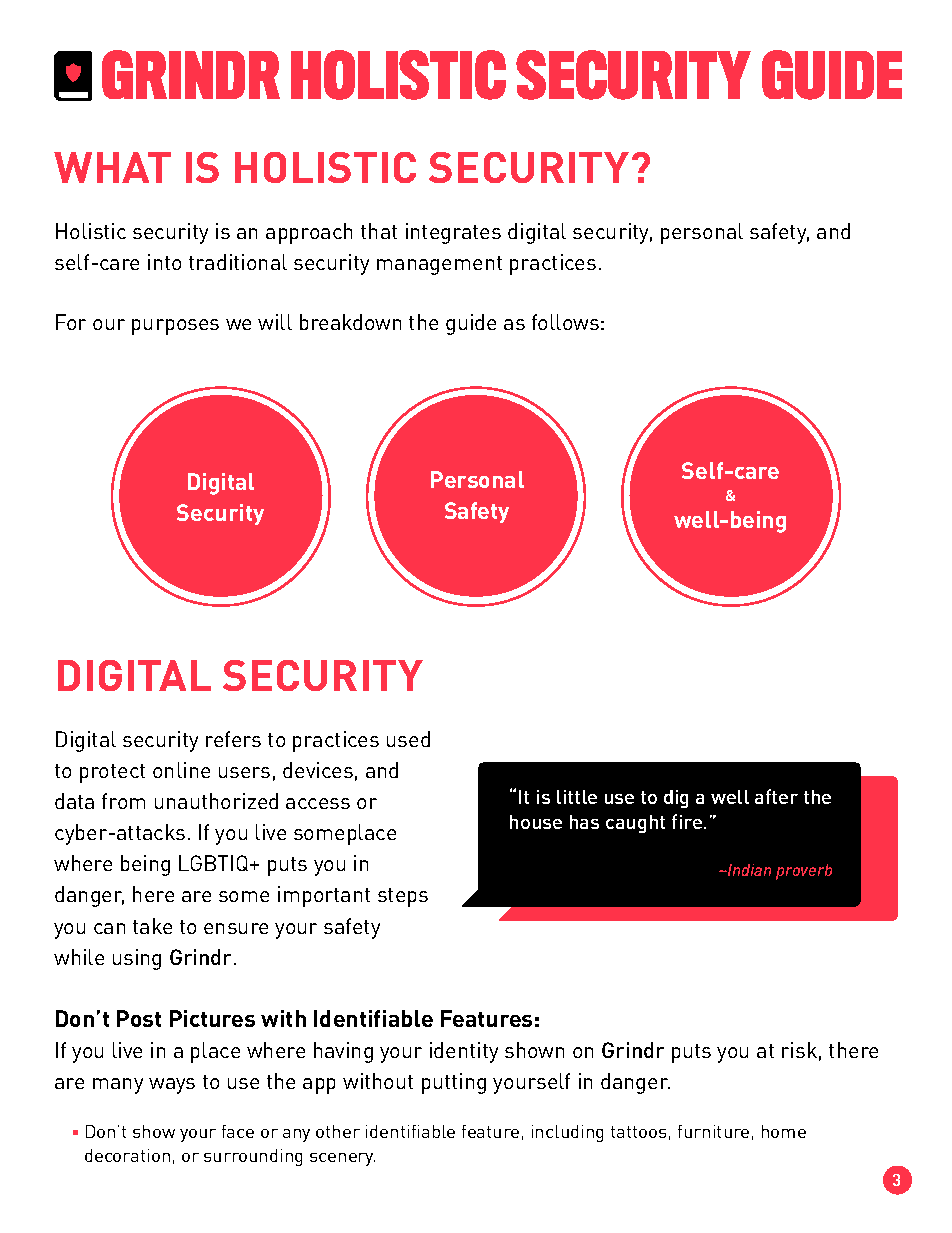 This screenshot has width=952, height=1233. Describe the element at coordinates (175, 327) in the screenshot. I see `purposes` at that location.
